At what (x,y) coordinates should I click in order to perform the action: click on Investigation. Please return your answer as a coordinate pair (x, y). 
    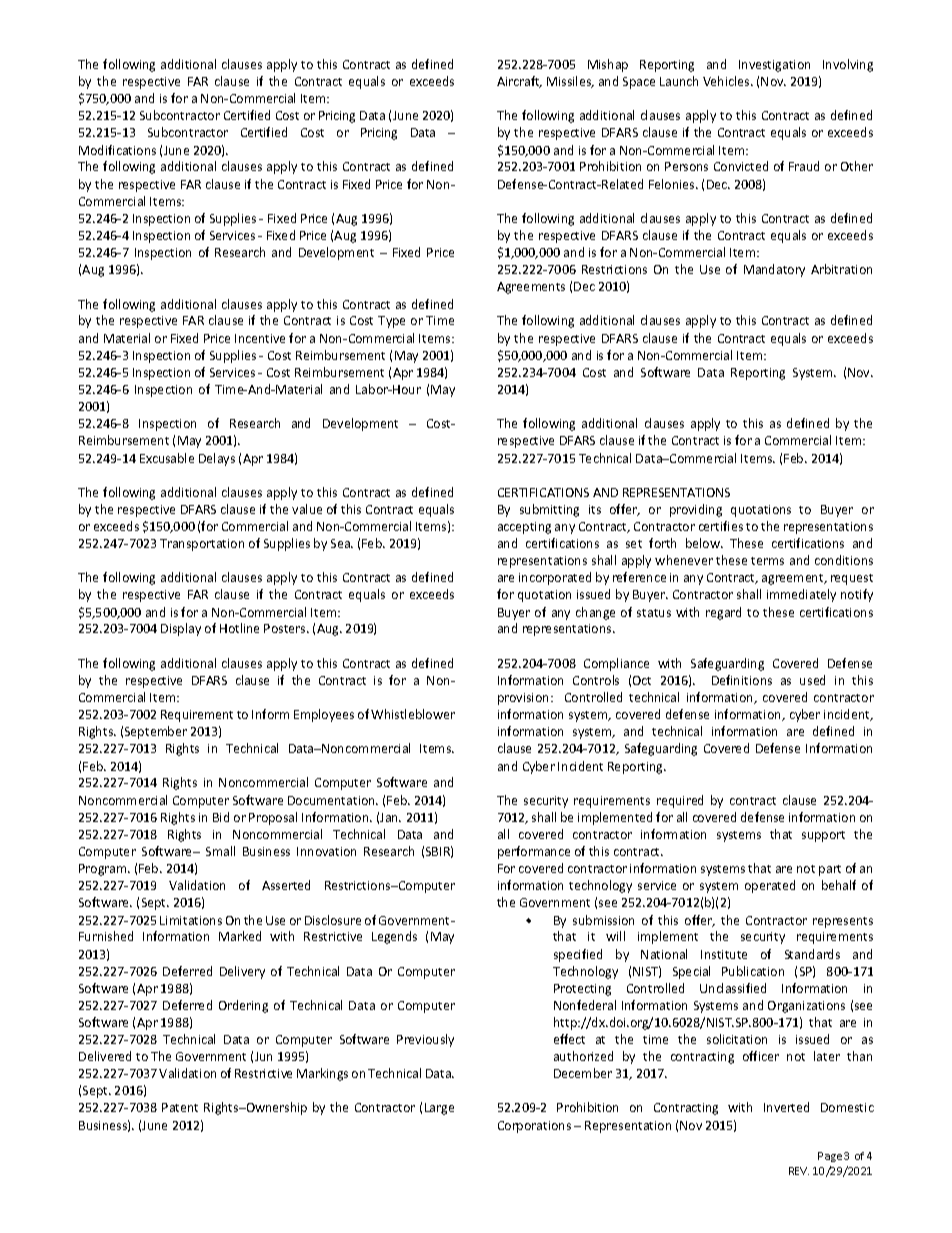
    Looking at the image, I should click on (774, 66).
